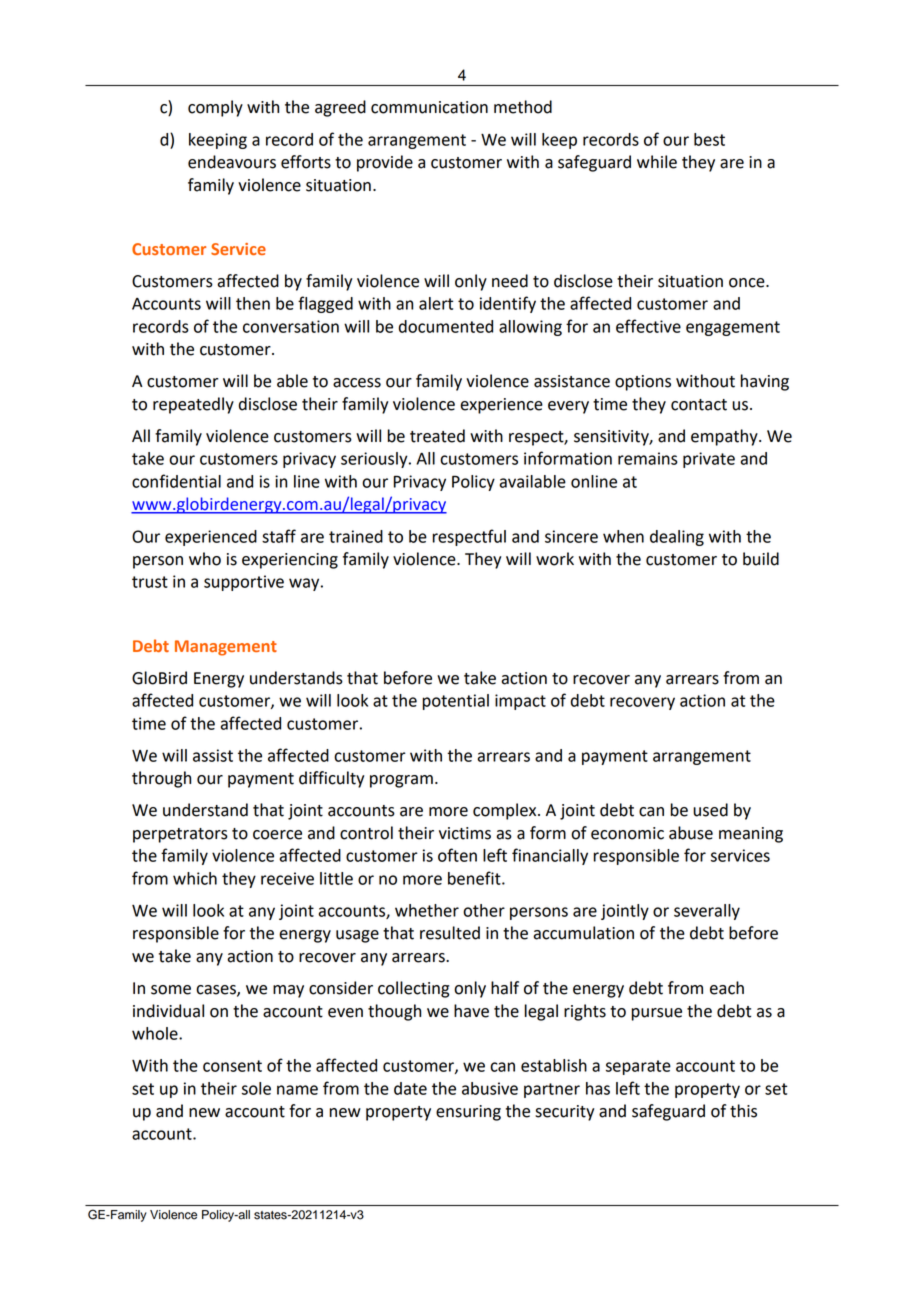 The width and height of the screenshot is (924, 1307). What do you see at coordinates (457, 855) in the screenshot?
I see `often` at bounding box center [457, 855].
